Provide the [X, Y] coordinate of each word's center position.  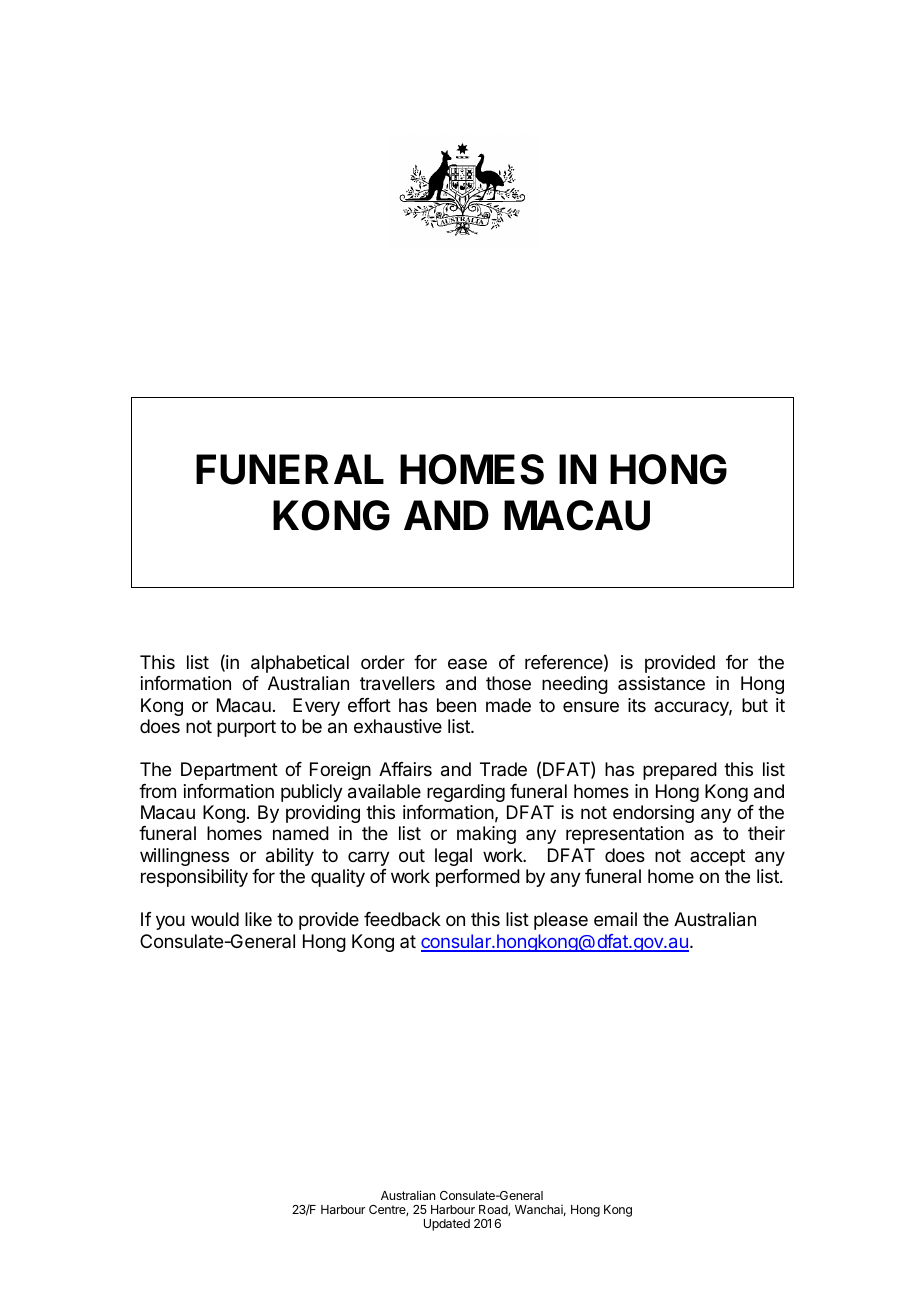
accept [717, 857]
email [615, 919]
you [170, 922]
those [508, 683]
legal [453, 857]
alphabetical [300, 664]
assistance [661, 683]
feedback [402, 919]
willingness [184, 857]
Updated [447, 1225]
